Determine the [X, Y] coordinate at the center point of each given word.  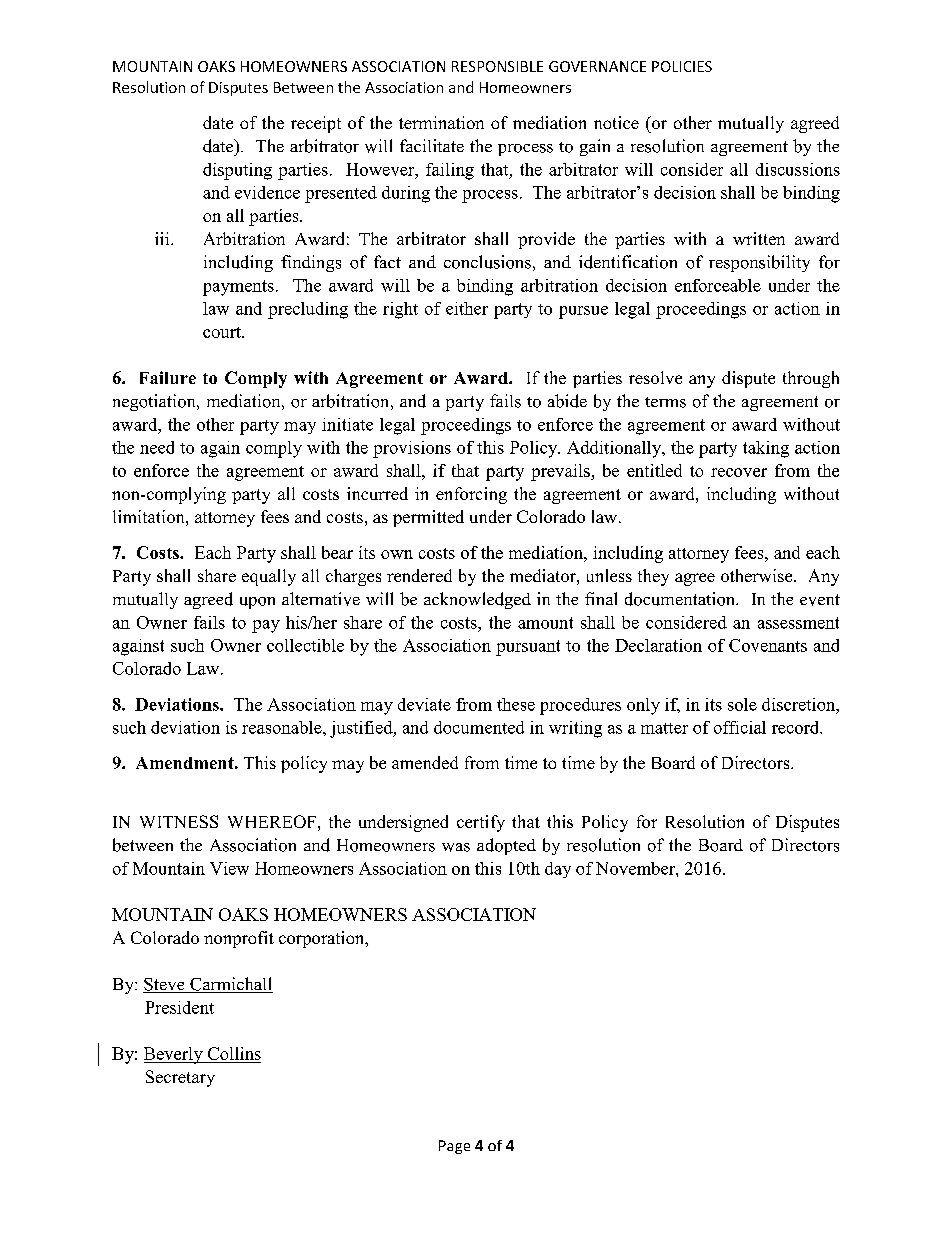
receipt [316, 124]
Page [454, 1147]
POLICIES [682, 66]
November [636, 868]
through [811, 379]
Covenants [768, 645]
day [558, 870]
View [229, 868]
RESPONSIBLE [497, 66]
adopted [506, 846]
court [223, 332]
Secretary [180, 1078]
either [467, 308]
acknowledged [477, 600]
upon [257, 603]
